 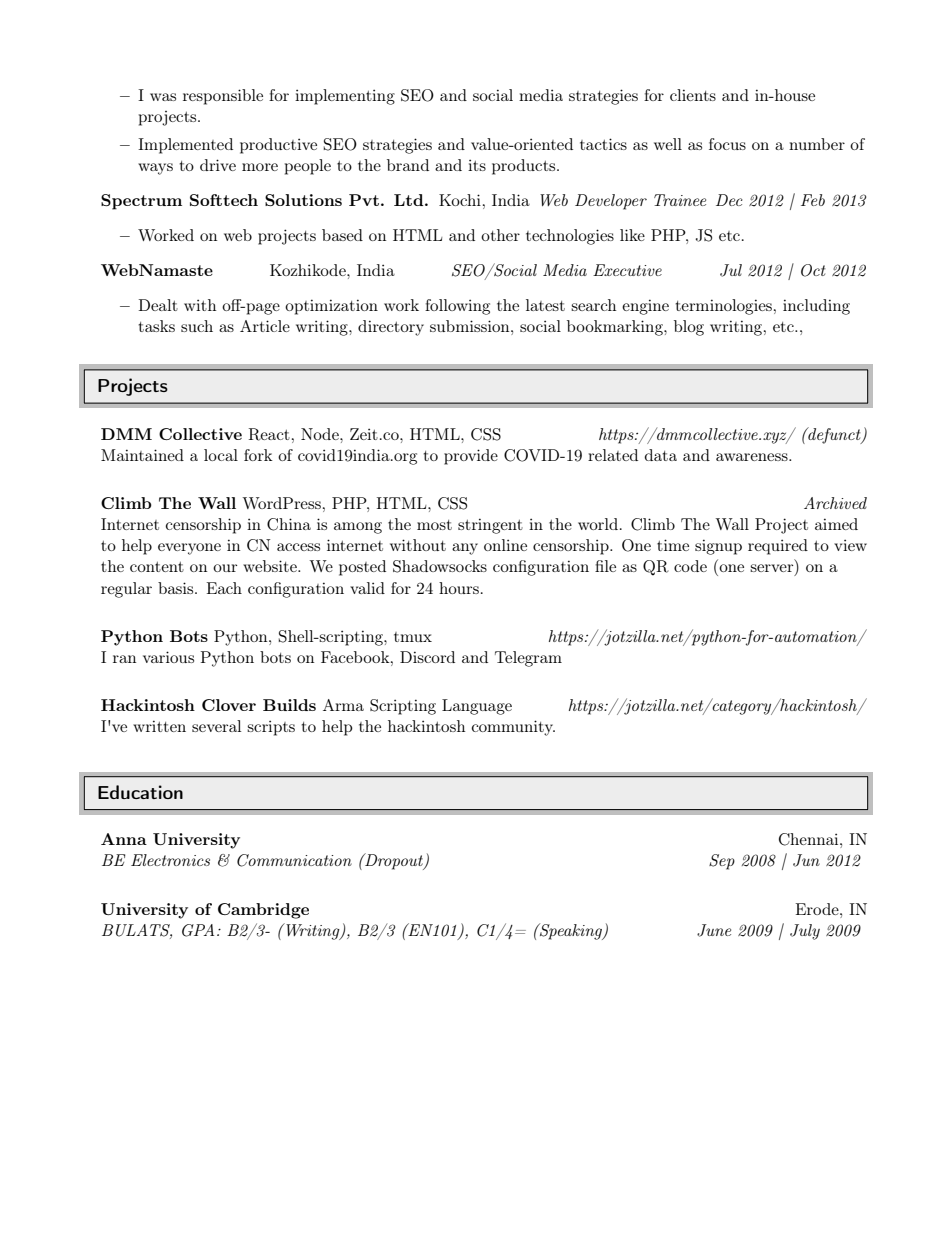 What do you see at coordinates (457, 307) in the screenshot?
I see `following` at bounding box center [457, 307].
